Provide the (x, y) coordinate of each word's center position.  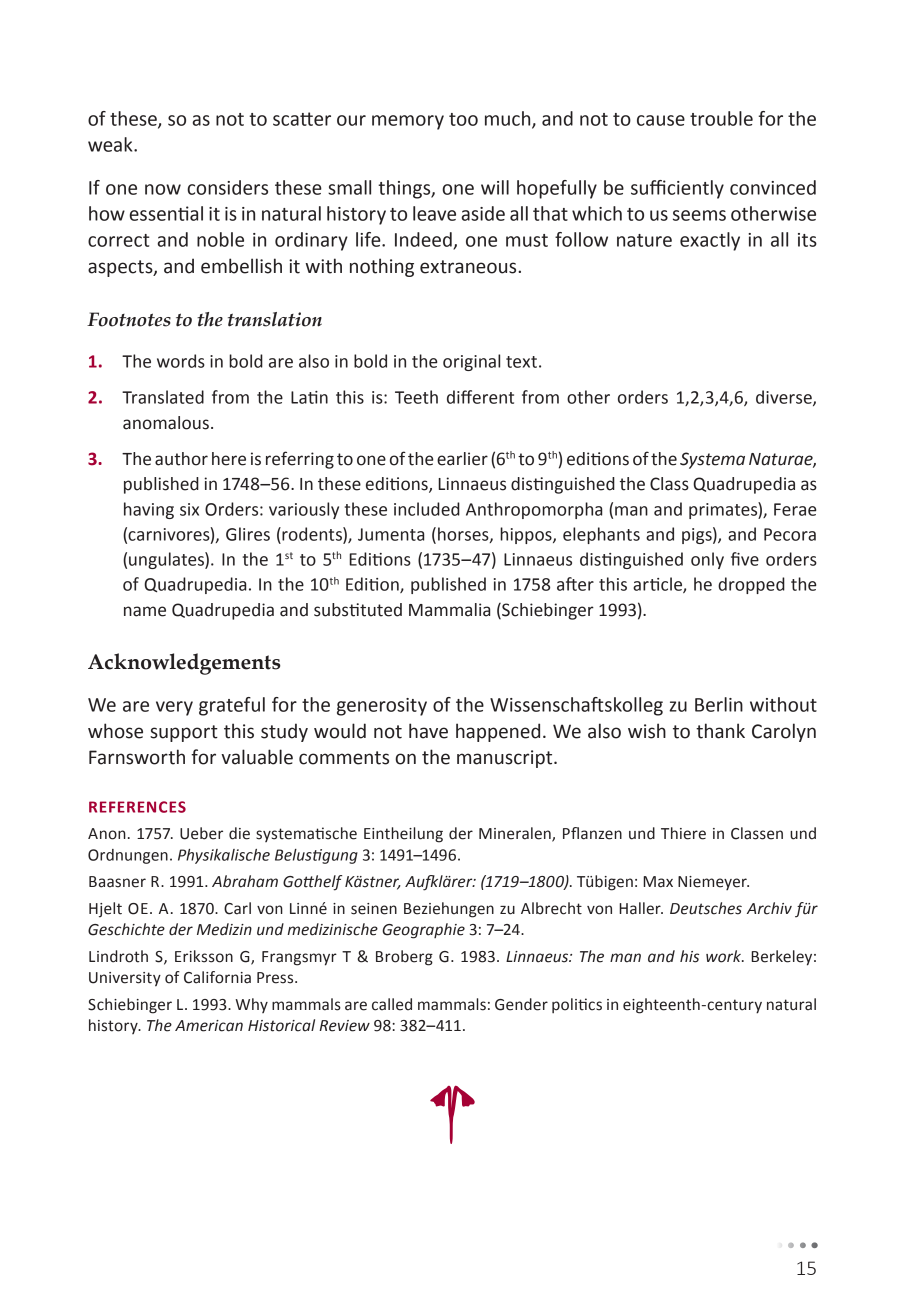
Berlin (719, 704)
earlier (462, 459)
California (217, 977)
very (174, 708)
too (463, 119)
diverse (785, 398)
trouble (721, 118)
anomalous (166, 423)
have (428, 731)
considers (227, 187)
